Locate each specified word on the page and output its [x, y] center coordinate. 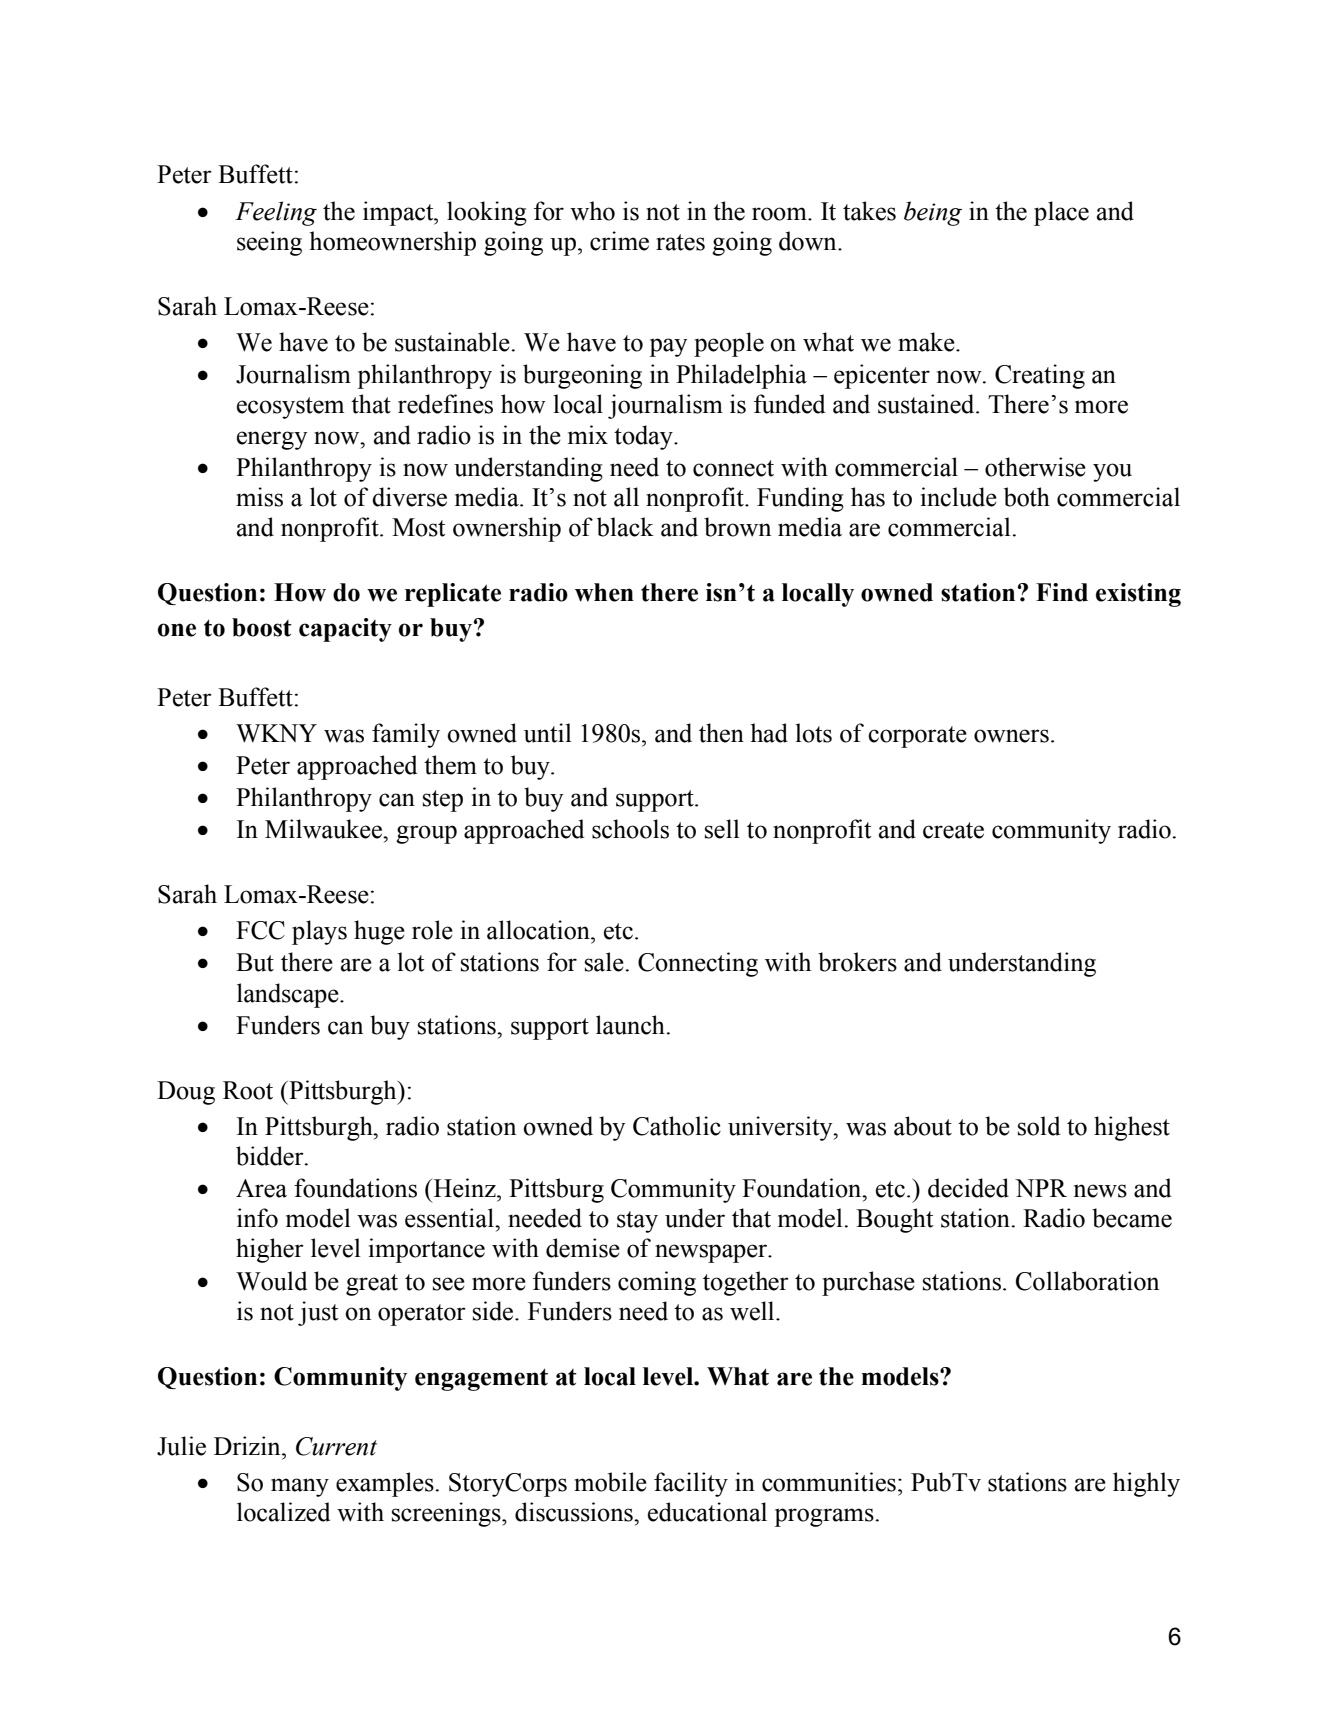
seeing [269, 243]
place [1061, 213]
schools [630, 829]
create [953, 830]
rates [680, 242]
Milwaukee [324, 829]
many [300, 1487]
